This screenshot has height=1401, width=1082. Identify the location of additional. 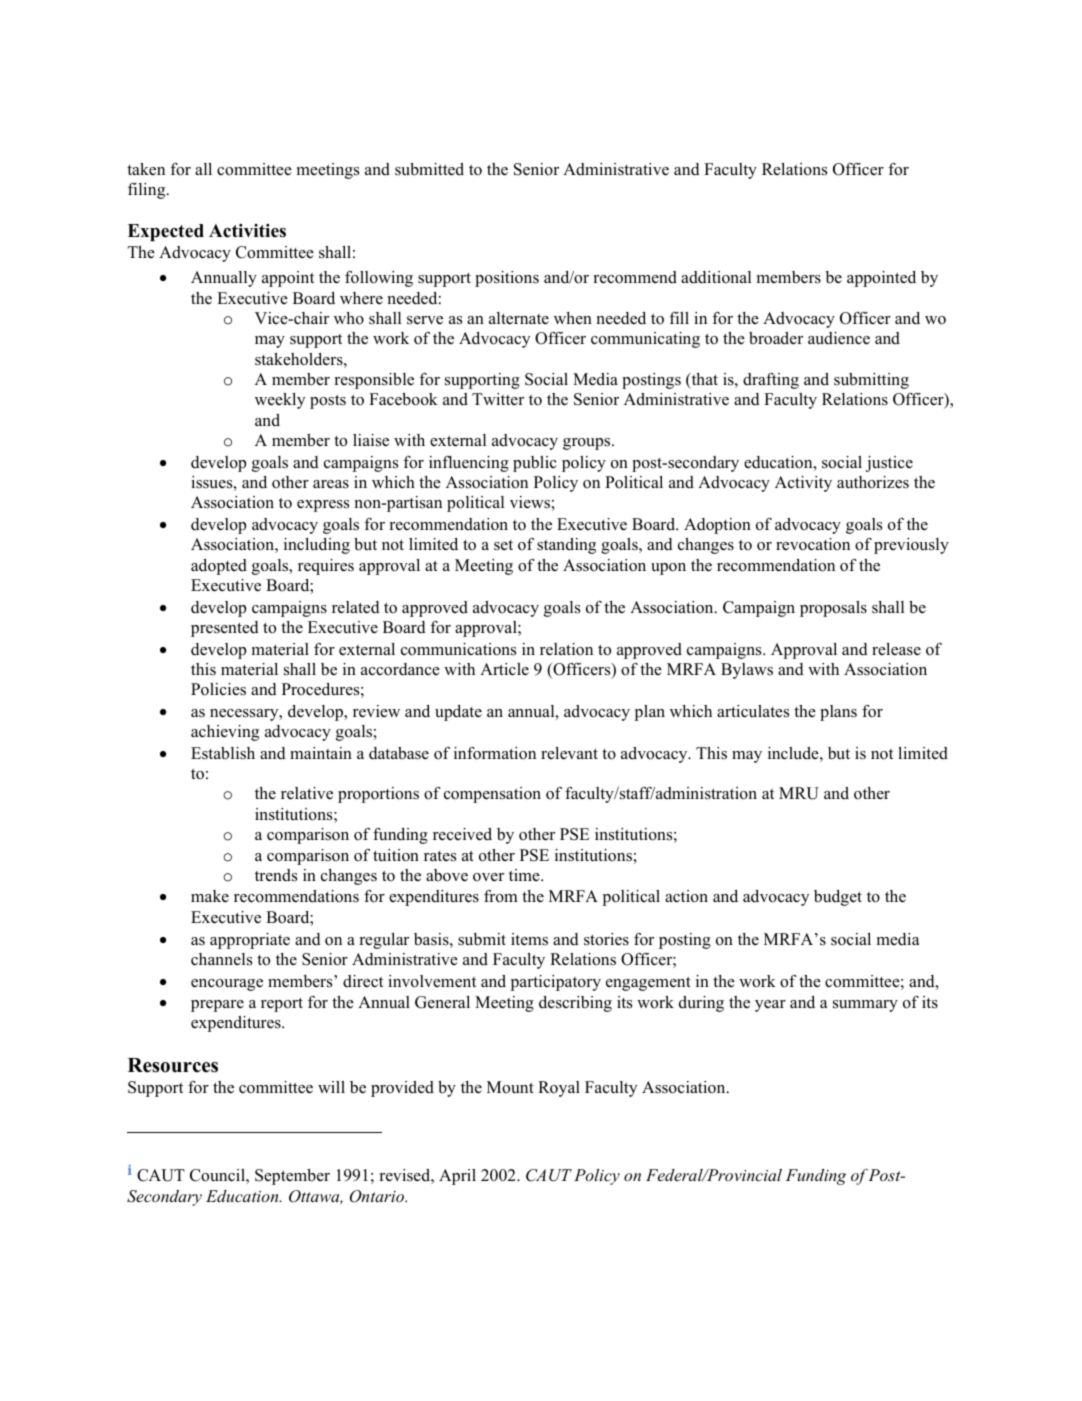
(716, 277).
